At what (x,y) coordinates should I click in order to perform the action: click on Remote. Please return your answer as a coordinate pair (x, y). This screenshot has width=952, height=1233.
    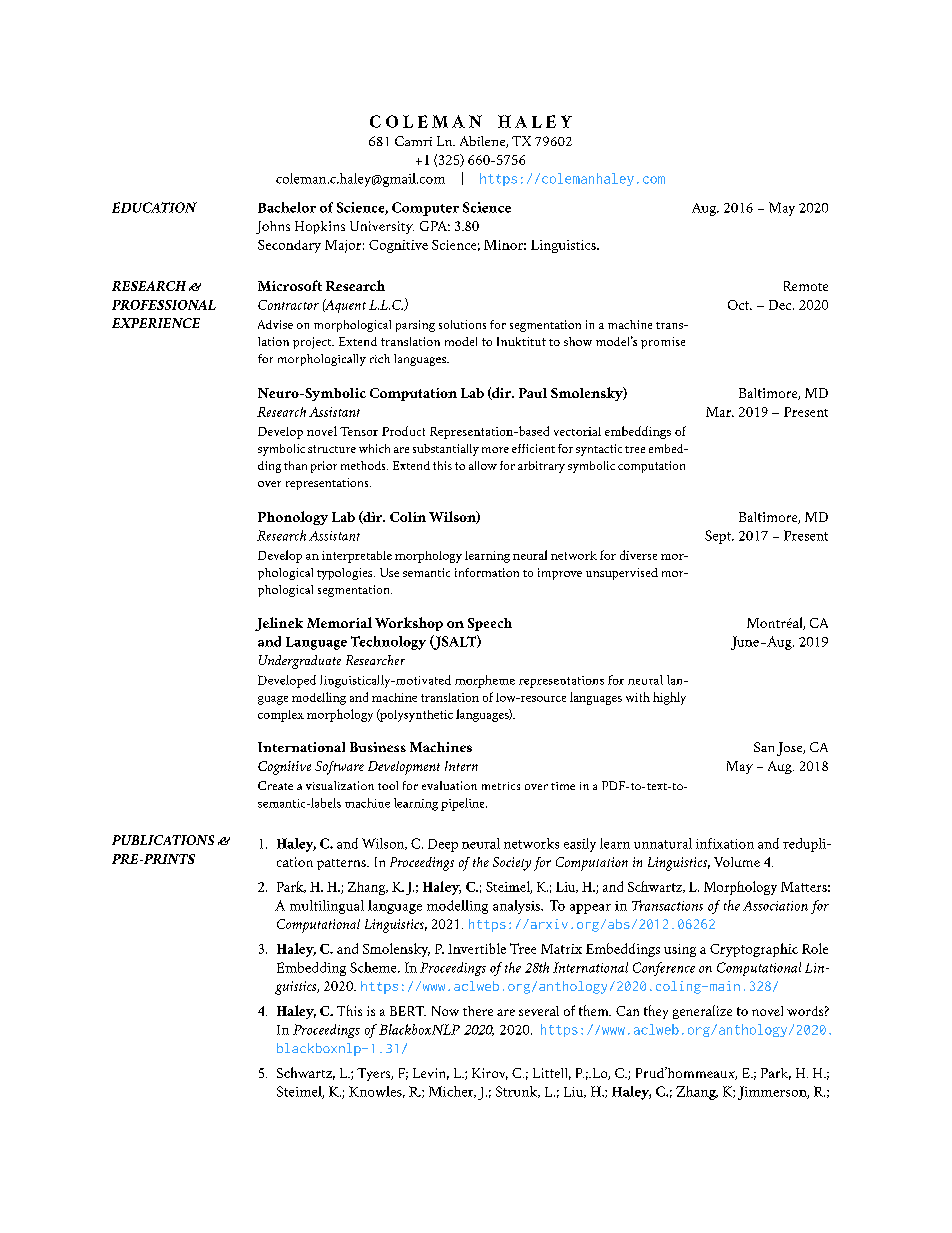
    Looking at the image, I should click on (806, 286).
